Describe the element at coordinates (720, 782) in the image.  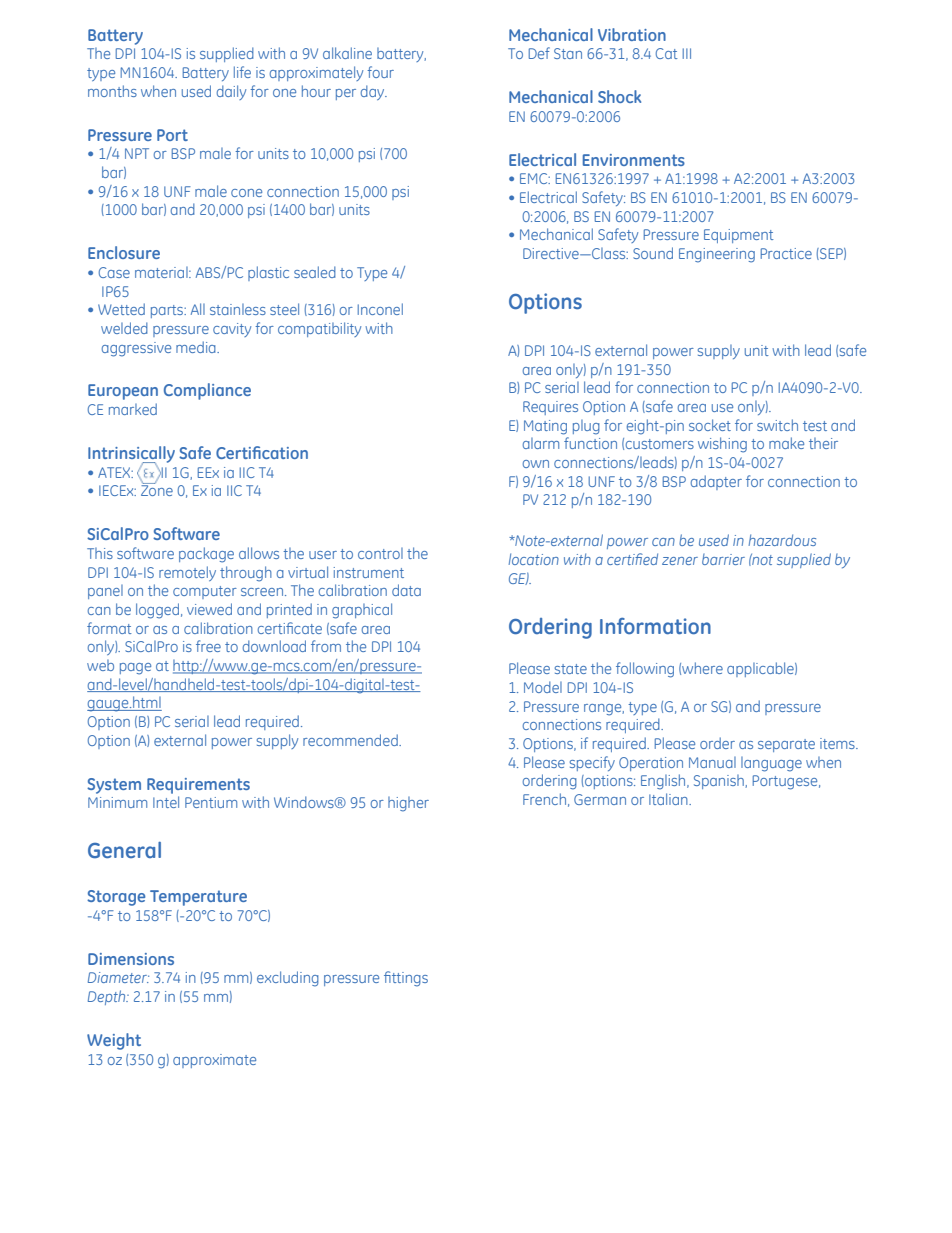
I see `Spanish` at that location.
